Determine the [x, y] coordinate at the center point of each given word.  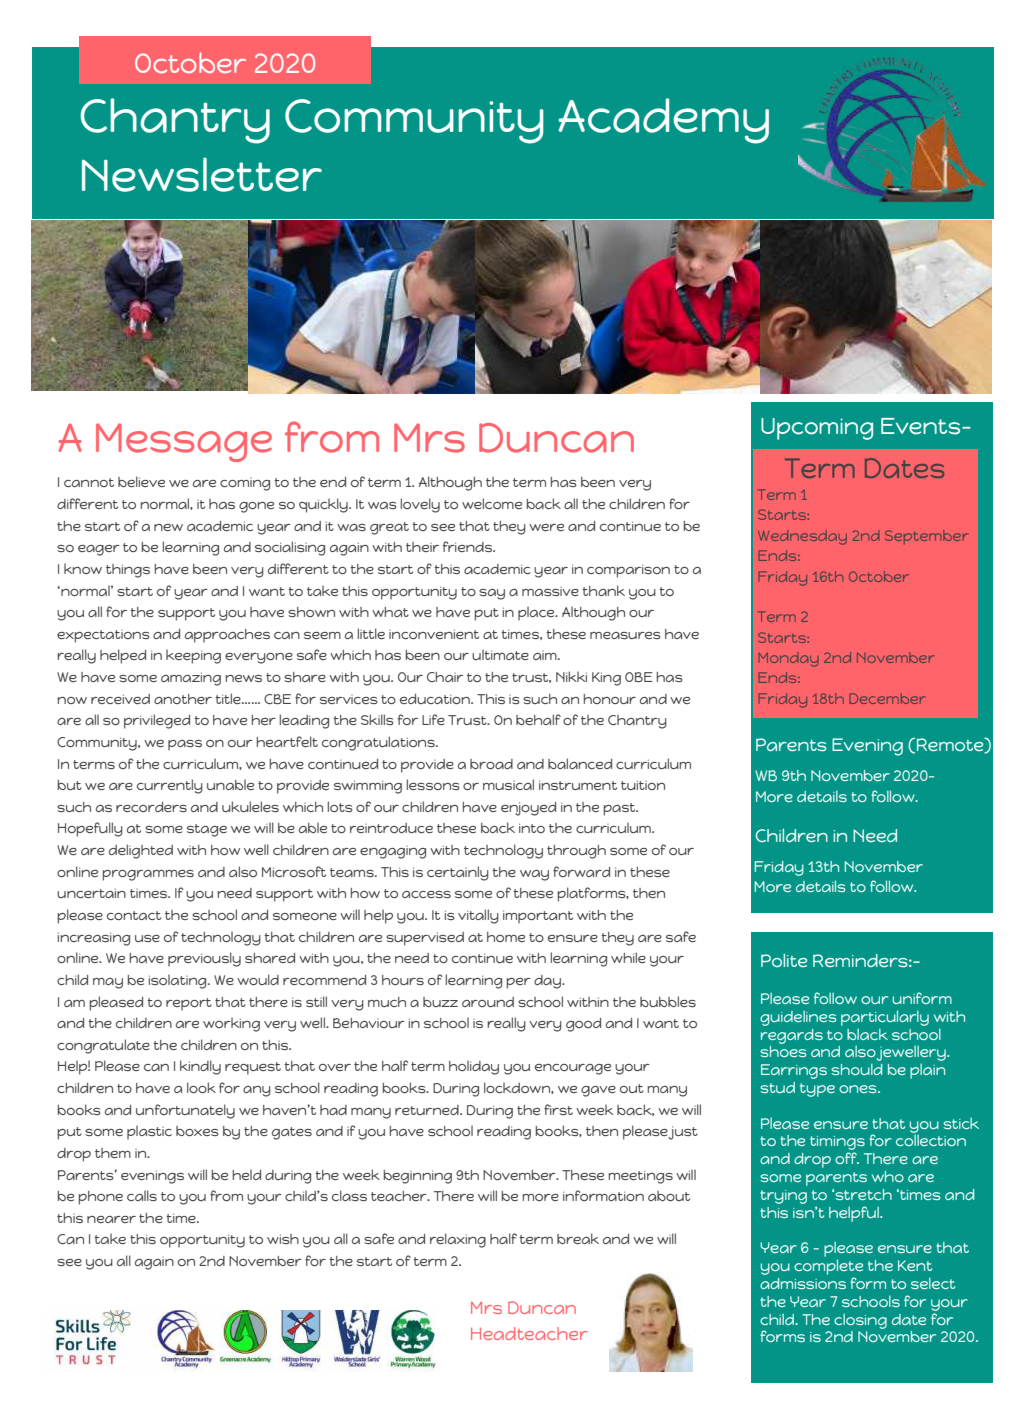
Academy [663, 121]
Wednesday [802, 537]
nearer [111, 1219]
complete [828, 1267]
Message [184, 442]
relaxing [458, 1240]
